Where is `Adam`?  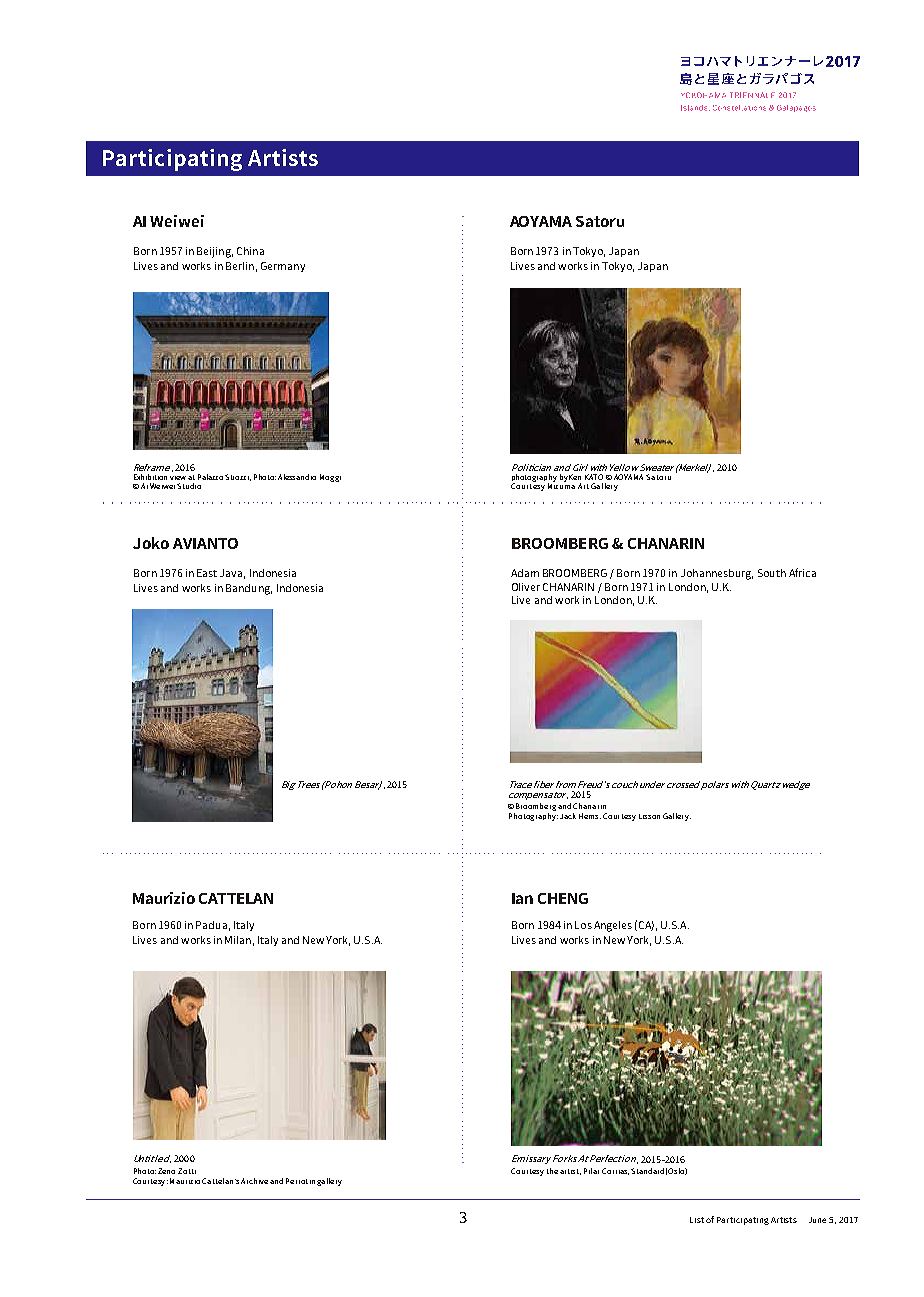 Adam is located at coordinates (525, 573).
